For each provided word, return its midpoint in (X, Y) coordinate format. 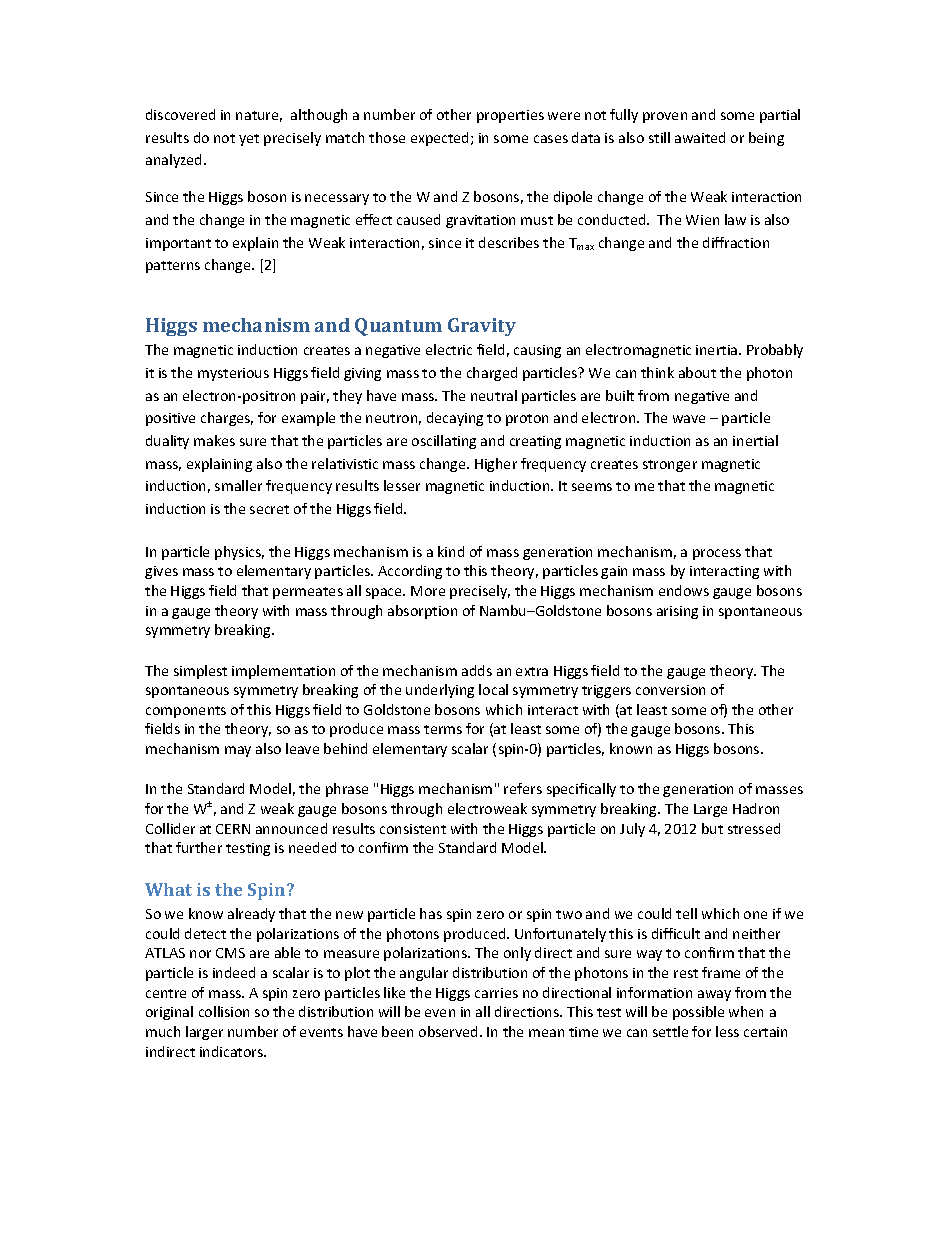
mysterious (233, 374)
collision (224, 1011)
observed (450, 1031)
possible (698, 1013)
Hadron (756, 808)
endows (684, 590)
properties (510, 116)
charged (492, 374)
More (428, 591)
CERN (233, 829)
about (697, 372)
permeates (308, 593)
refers (523, 788)
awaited (700, 137)
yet (249, 140)
